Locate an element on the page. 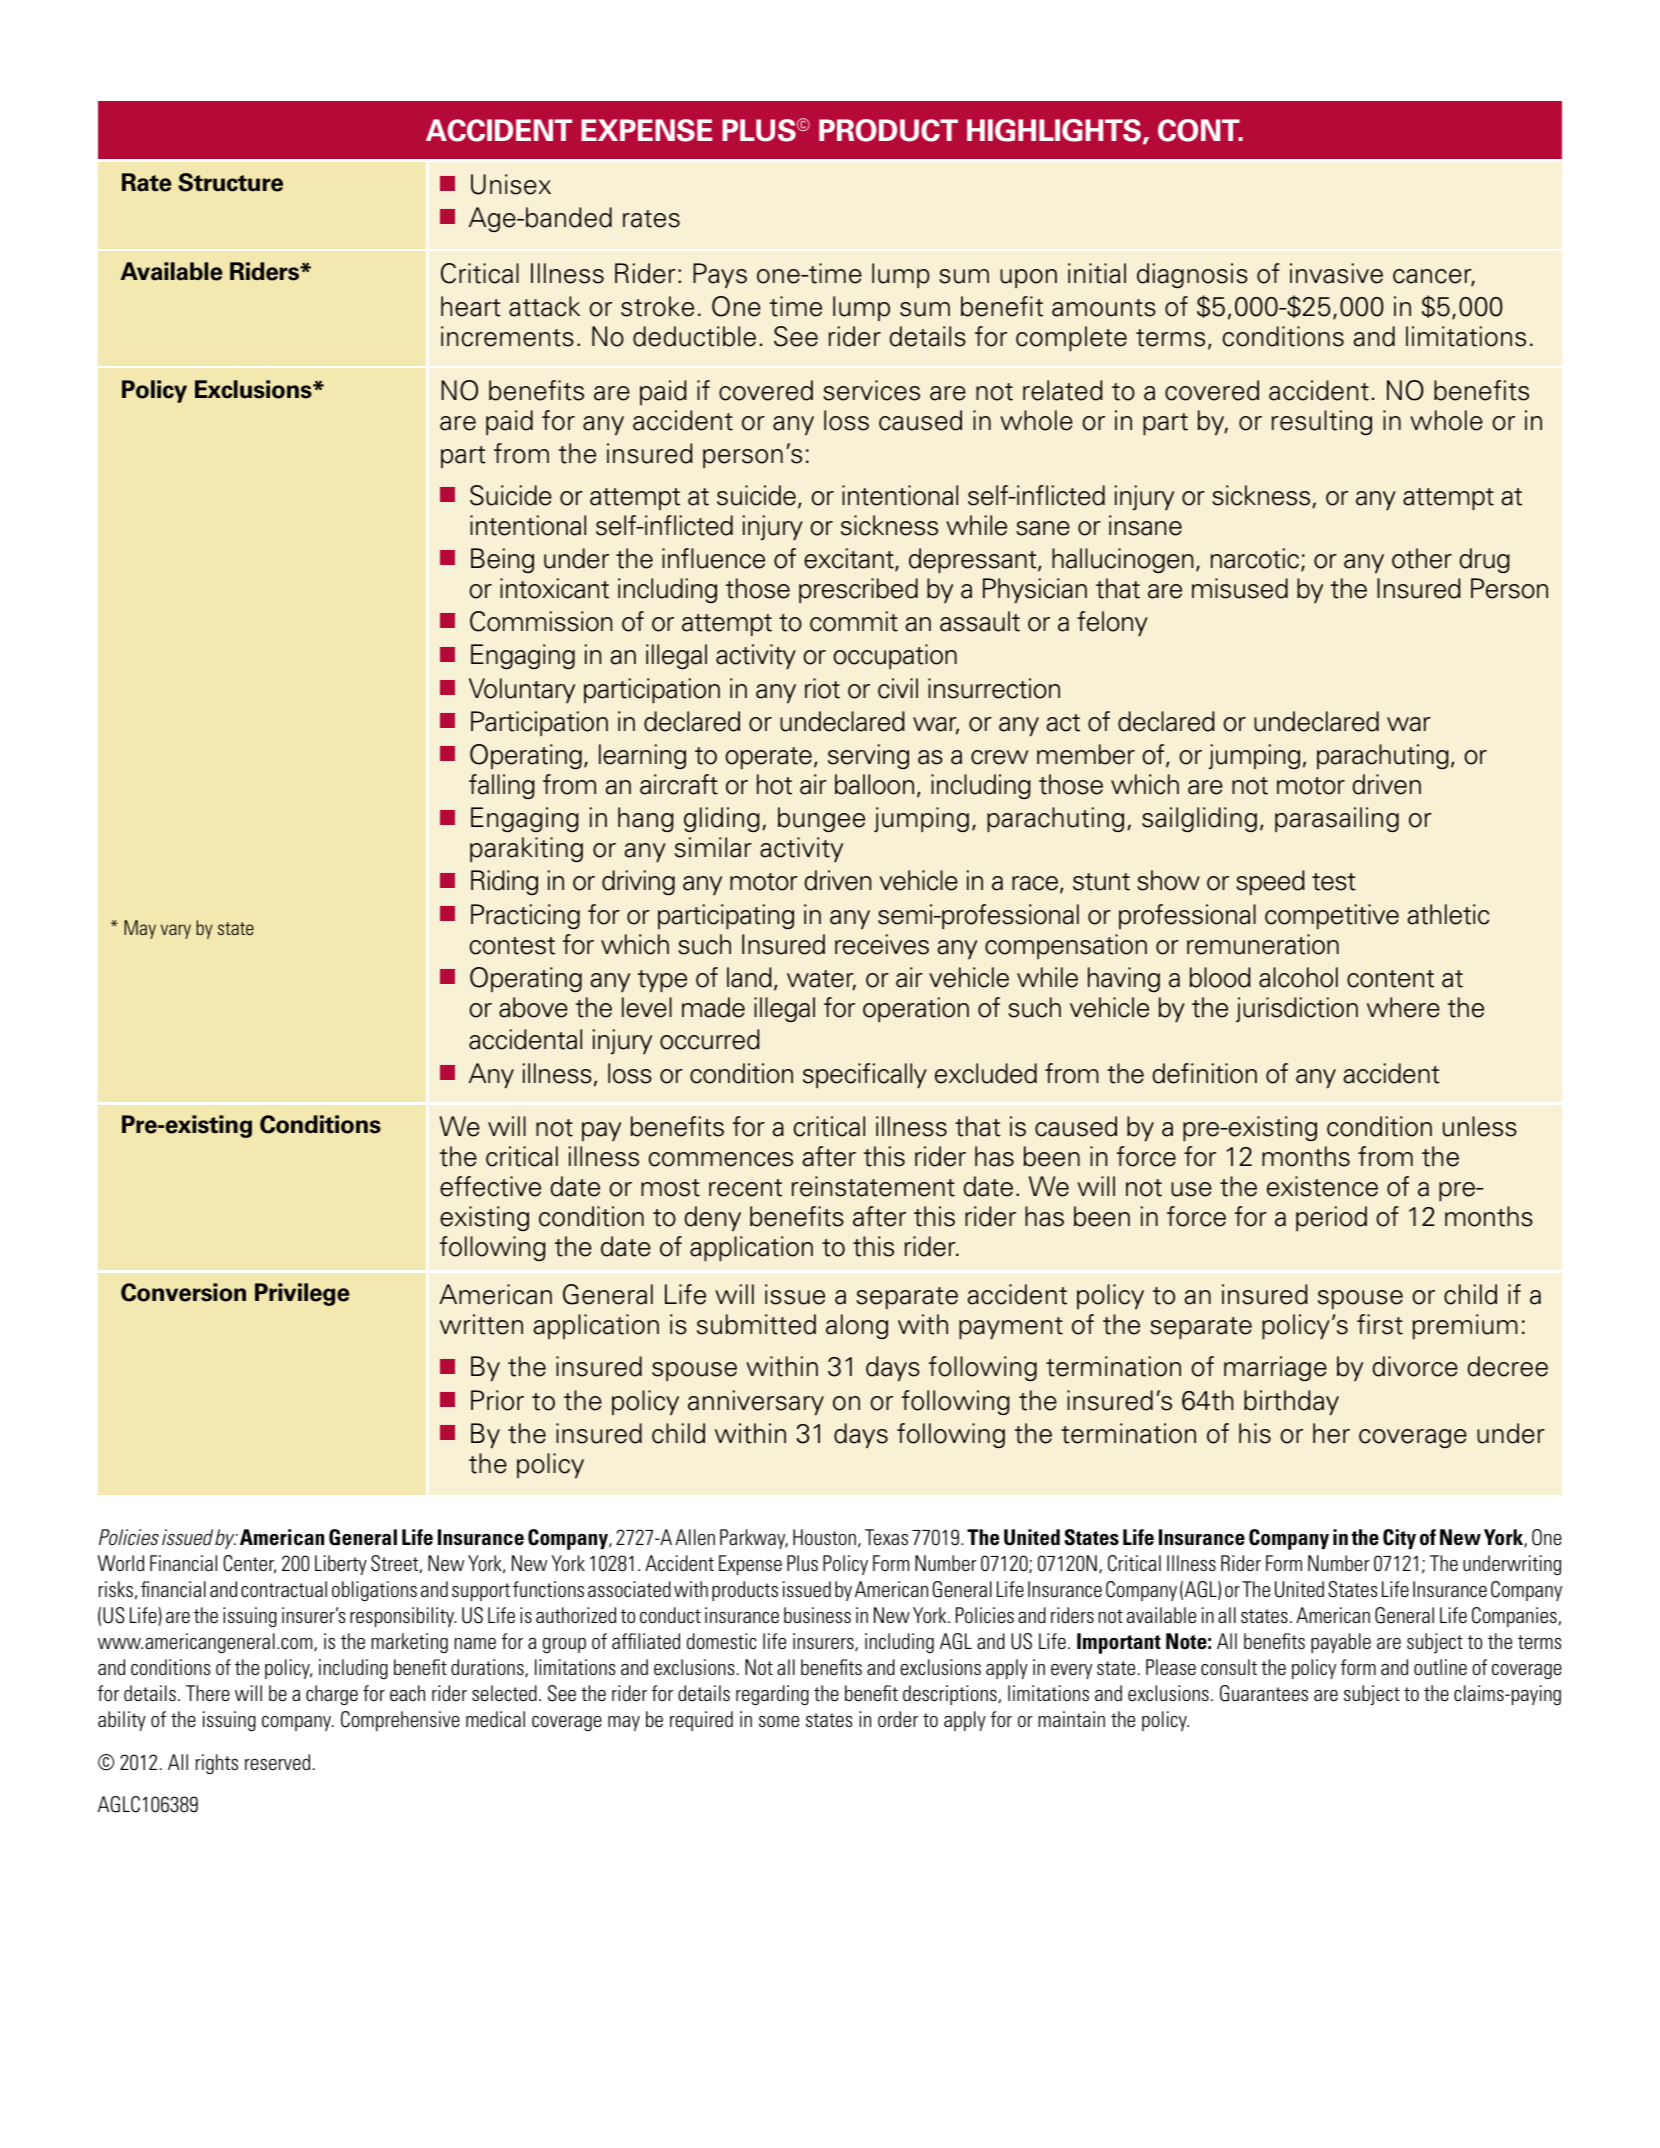 The width and height of the document is (1660, 2148). Structure is located at coordinates (230, 182).
